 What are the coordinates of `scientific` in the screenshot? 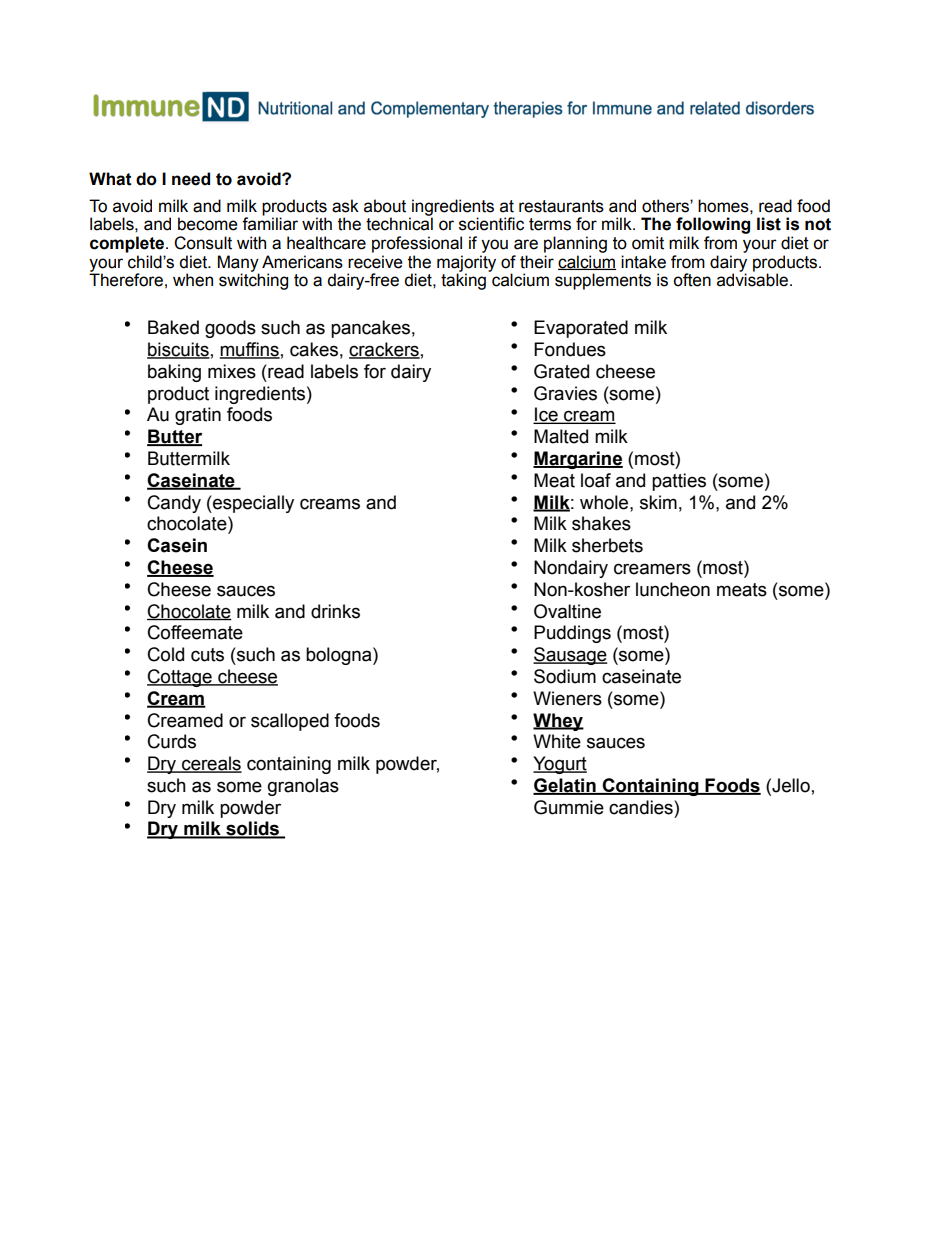 It's located at (491, 224).
